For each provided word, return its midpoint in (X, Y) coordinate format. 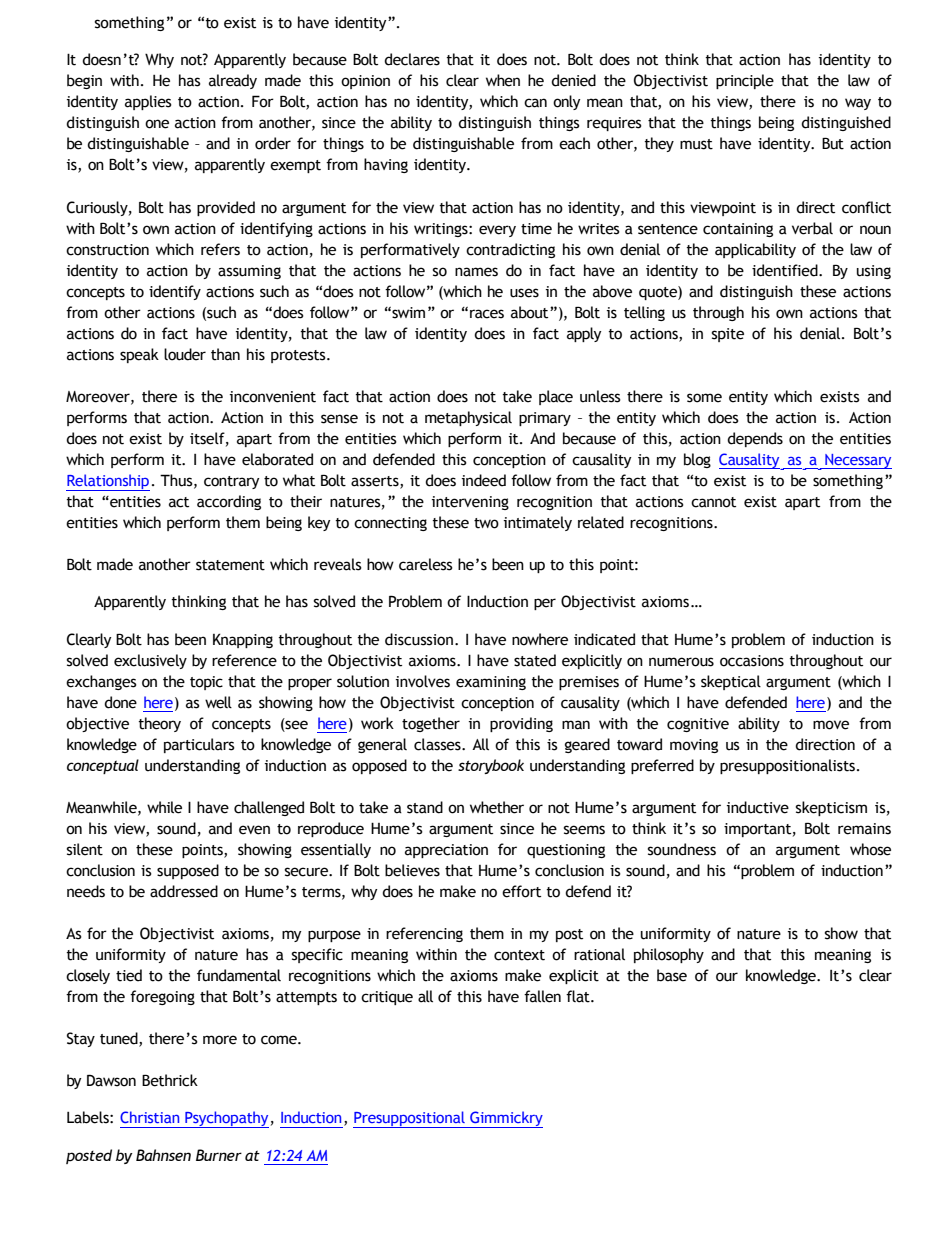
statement (230, 565)
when (503, 80)
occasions (752, 661)
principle (745, 81)
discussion (419, 639)
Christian (149, 1117)
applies (148, 102)
